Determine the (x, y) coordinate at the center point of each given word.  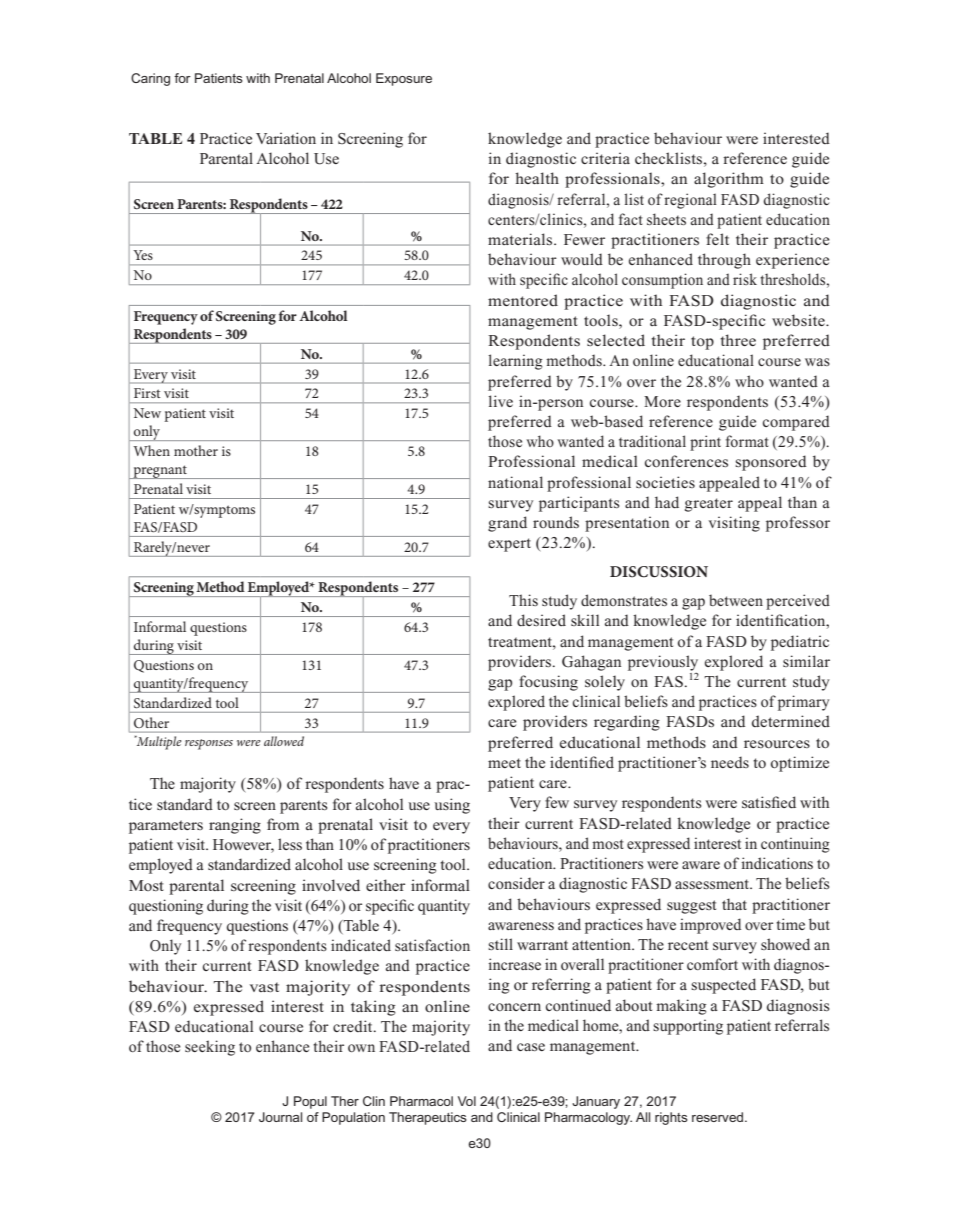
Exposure (404, 79)
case (531, 1047)
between (736, 600)
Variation (286, 138)
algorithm (729, 180)
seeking (210, 1048)
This (523, 600)
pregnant (160, 472)
